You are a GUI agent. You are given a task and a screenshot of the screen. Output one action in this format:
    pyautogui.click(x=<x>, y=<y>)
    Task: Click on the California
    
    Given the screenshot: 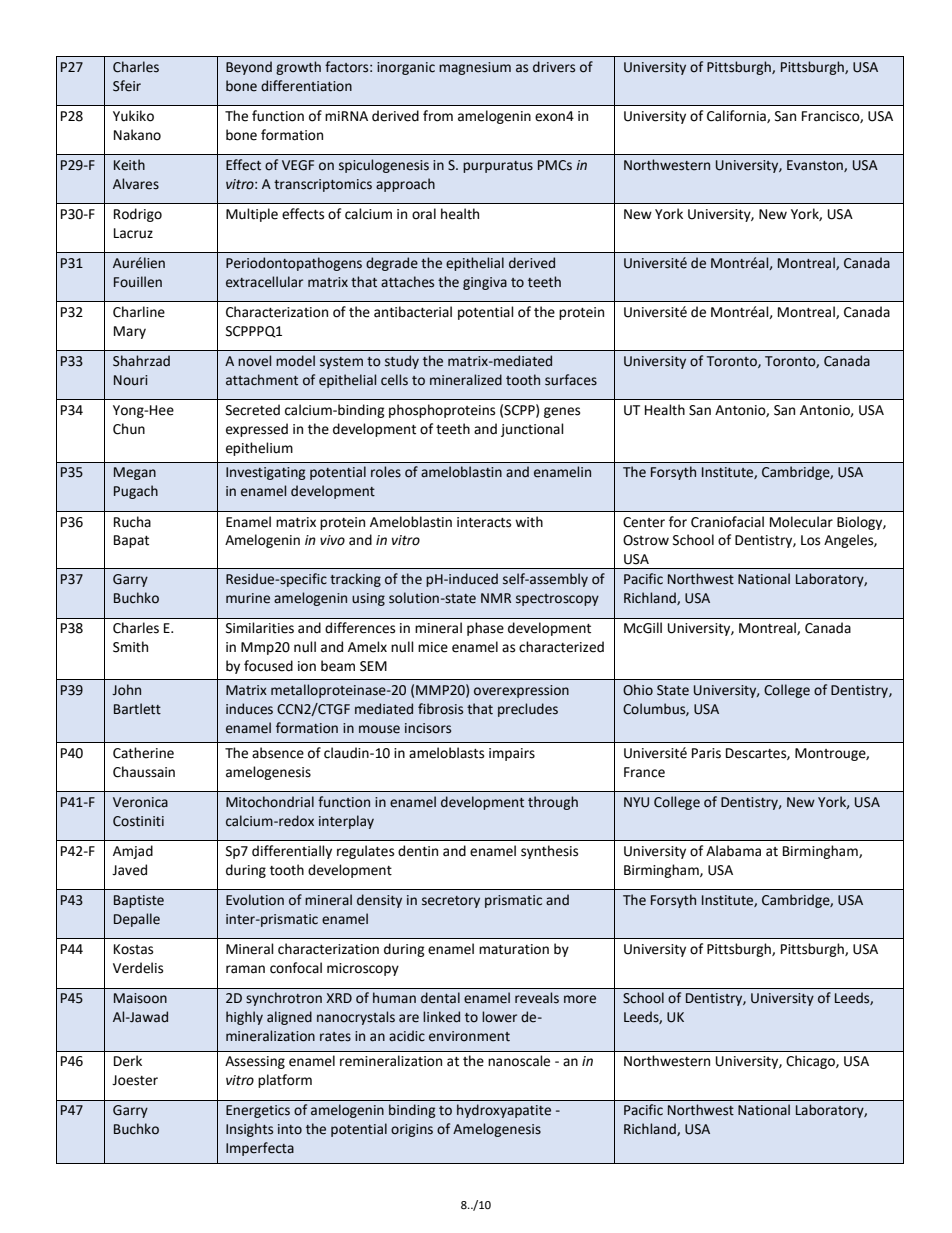 What is the action you would take?
    pyautogui.click(x=737, y=116)
